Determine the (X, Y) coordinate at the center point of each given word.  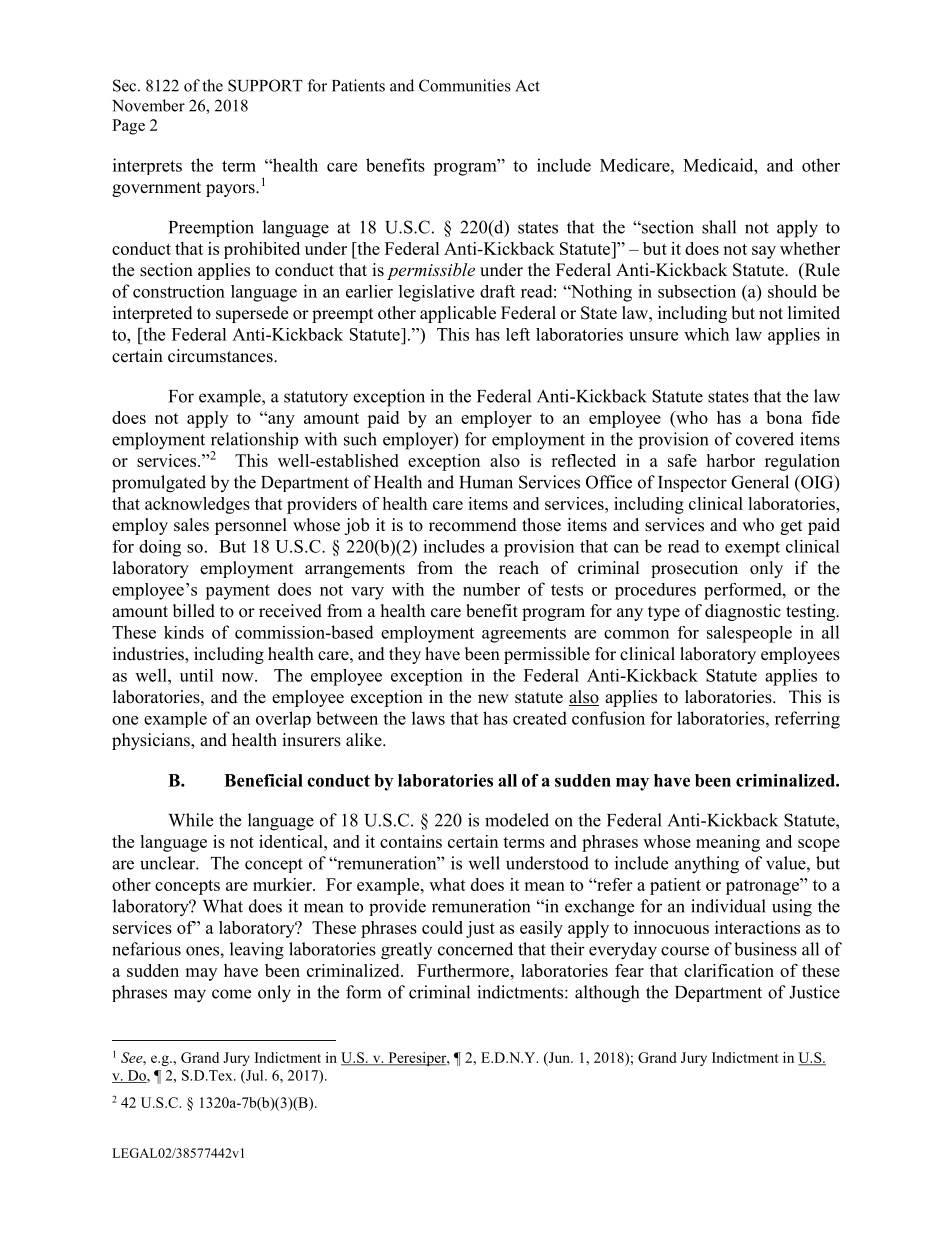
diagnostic (743, 612)
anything (707, 865)
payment (237, 592)
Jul (255, 1076)
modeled (517, 820)
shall (719, 227)
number (491, 589)
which (706, 334)
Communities (465, 85)
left (518, 334)
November (148, 105)
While (190, 820)
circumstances (221, 356)
